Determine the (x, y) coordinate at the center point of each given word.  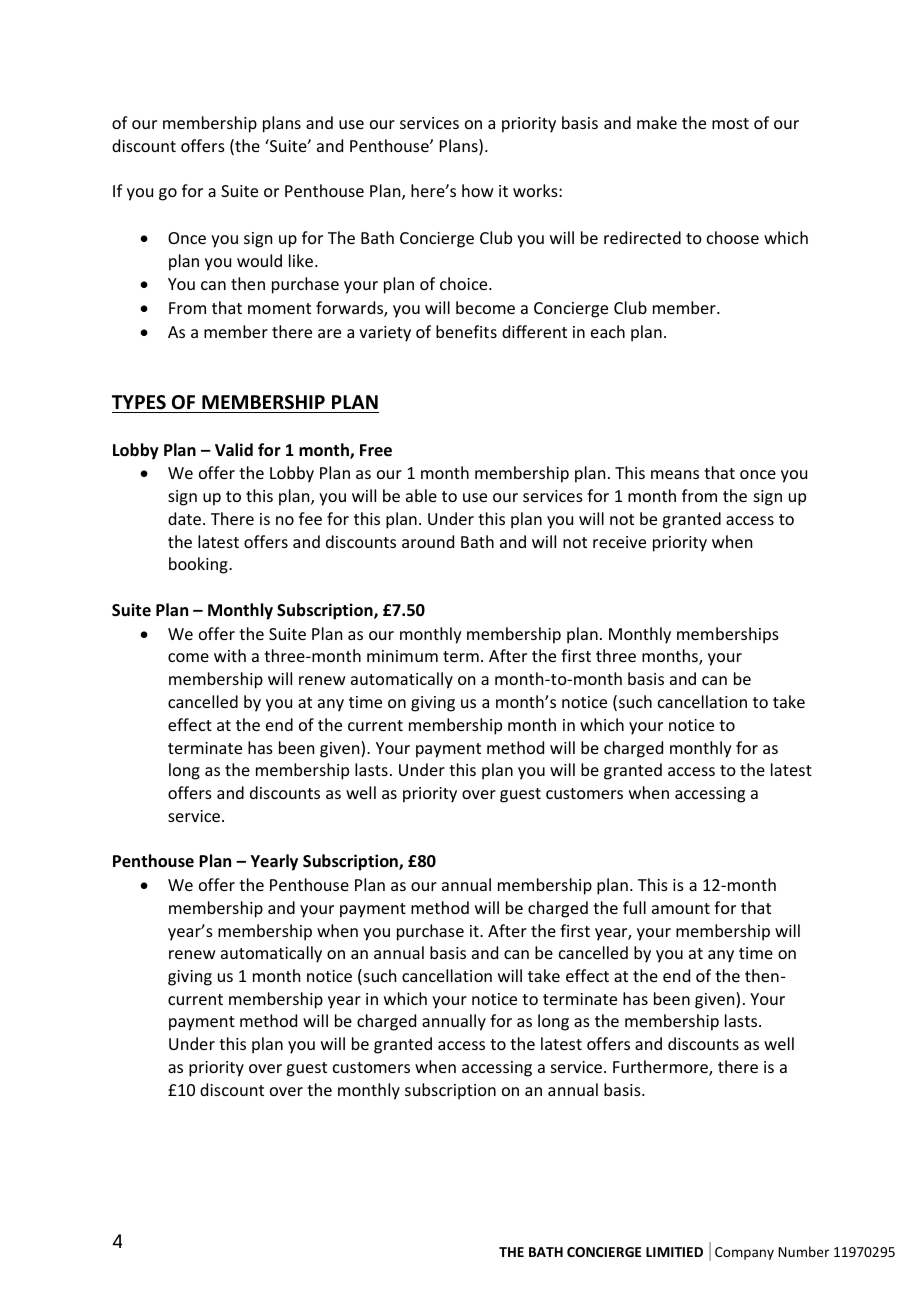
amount (681, 908)
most (730, 123)
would (259, 260)
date (186, 518)
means (675, 474)
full (634, 907)
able (421, 495)
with (230, 655)
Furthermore (661, 1068)
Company (744, 1253)
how (478, 190)
